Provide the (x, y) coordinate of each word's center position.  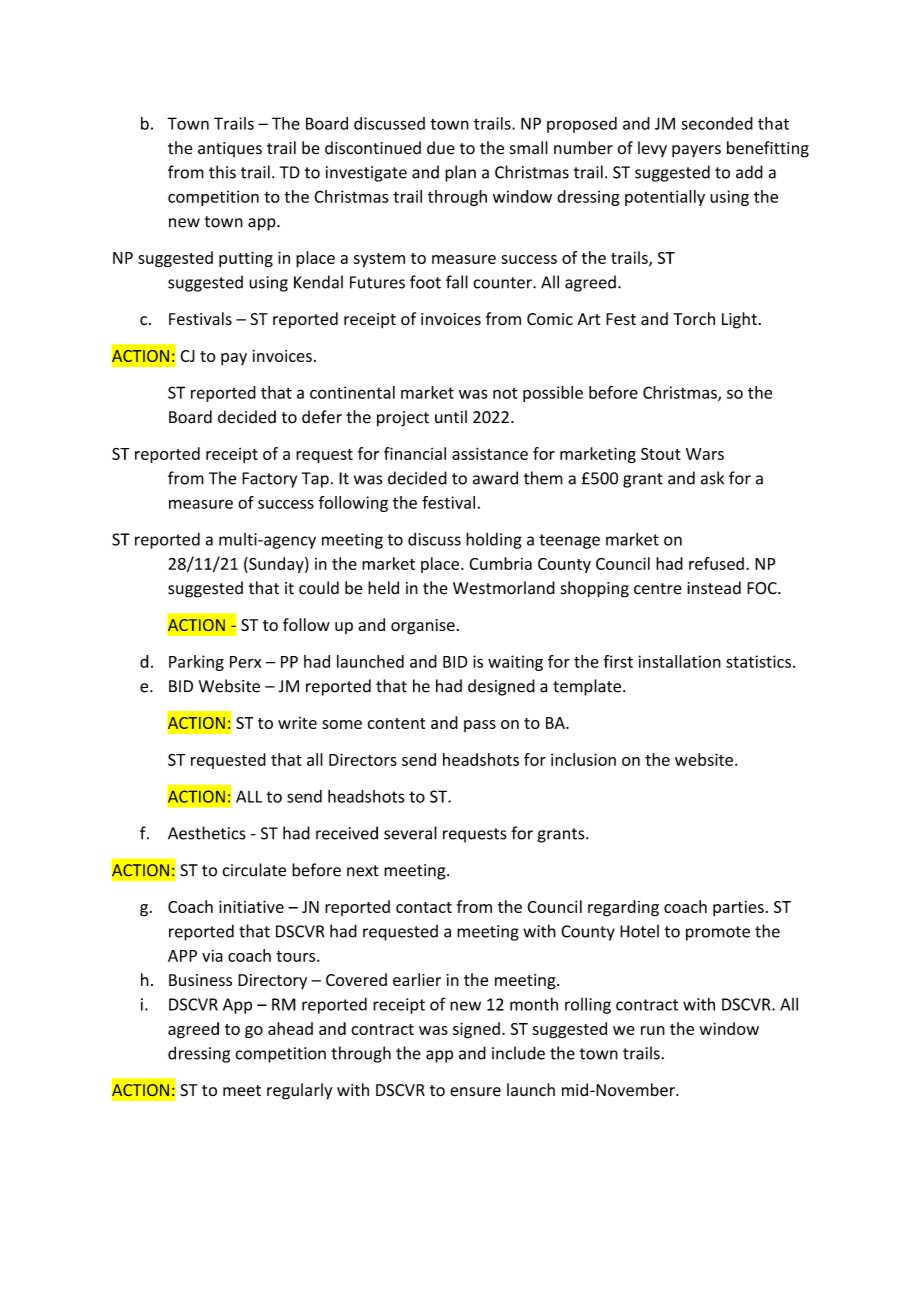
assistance (490, 453)
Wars (705, 454)
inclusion (583, 759)
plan (460, 173)
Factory (269, 480)
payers (696, 151)
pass (480, 726)
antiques (230, 149)
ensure (475, 1092)
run (653, 1030)
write (297, 723)
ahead (290, 1028)
